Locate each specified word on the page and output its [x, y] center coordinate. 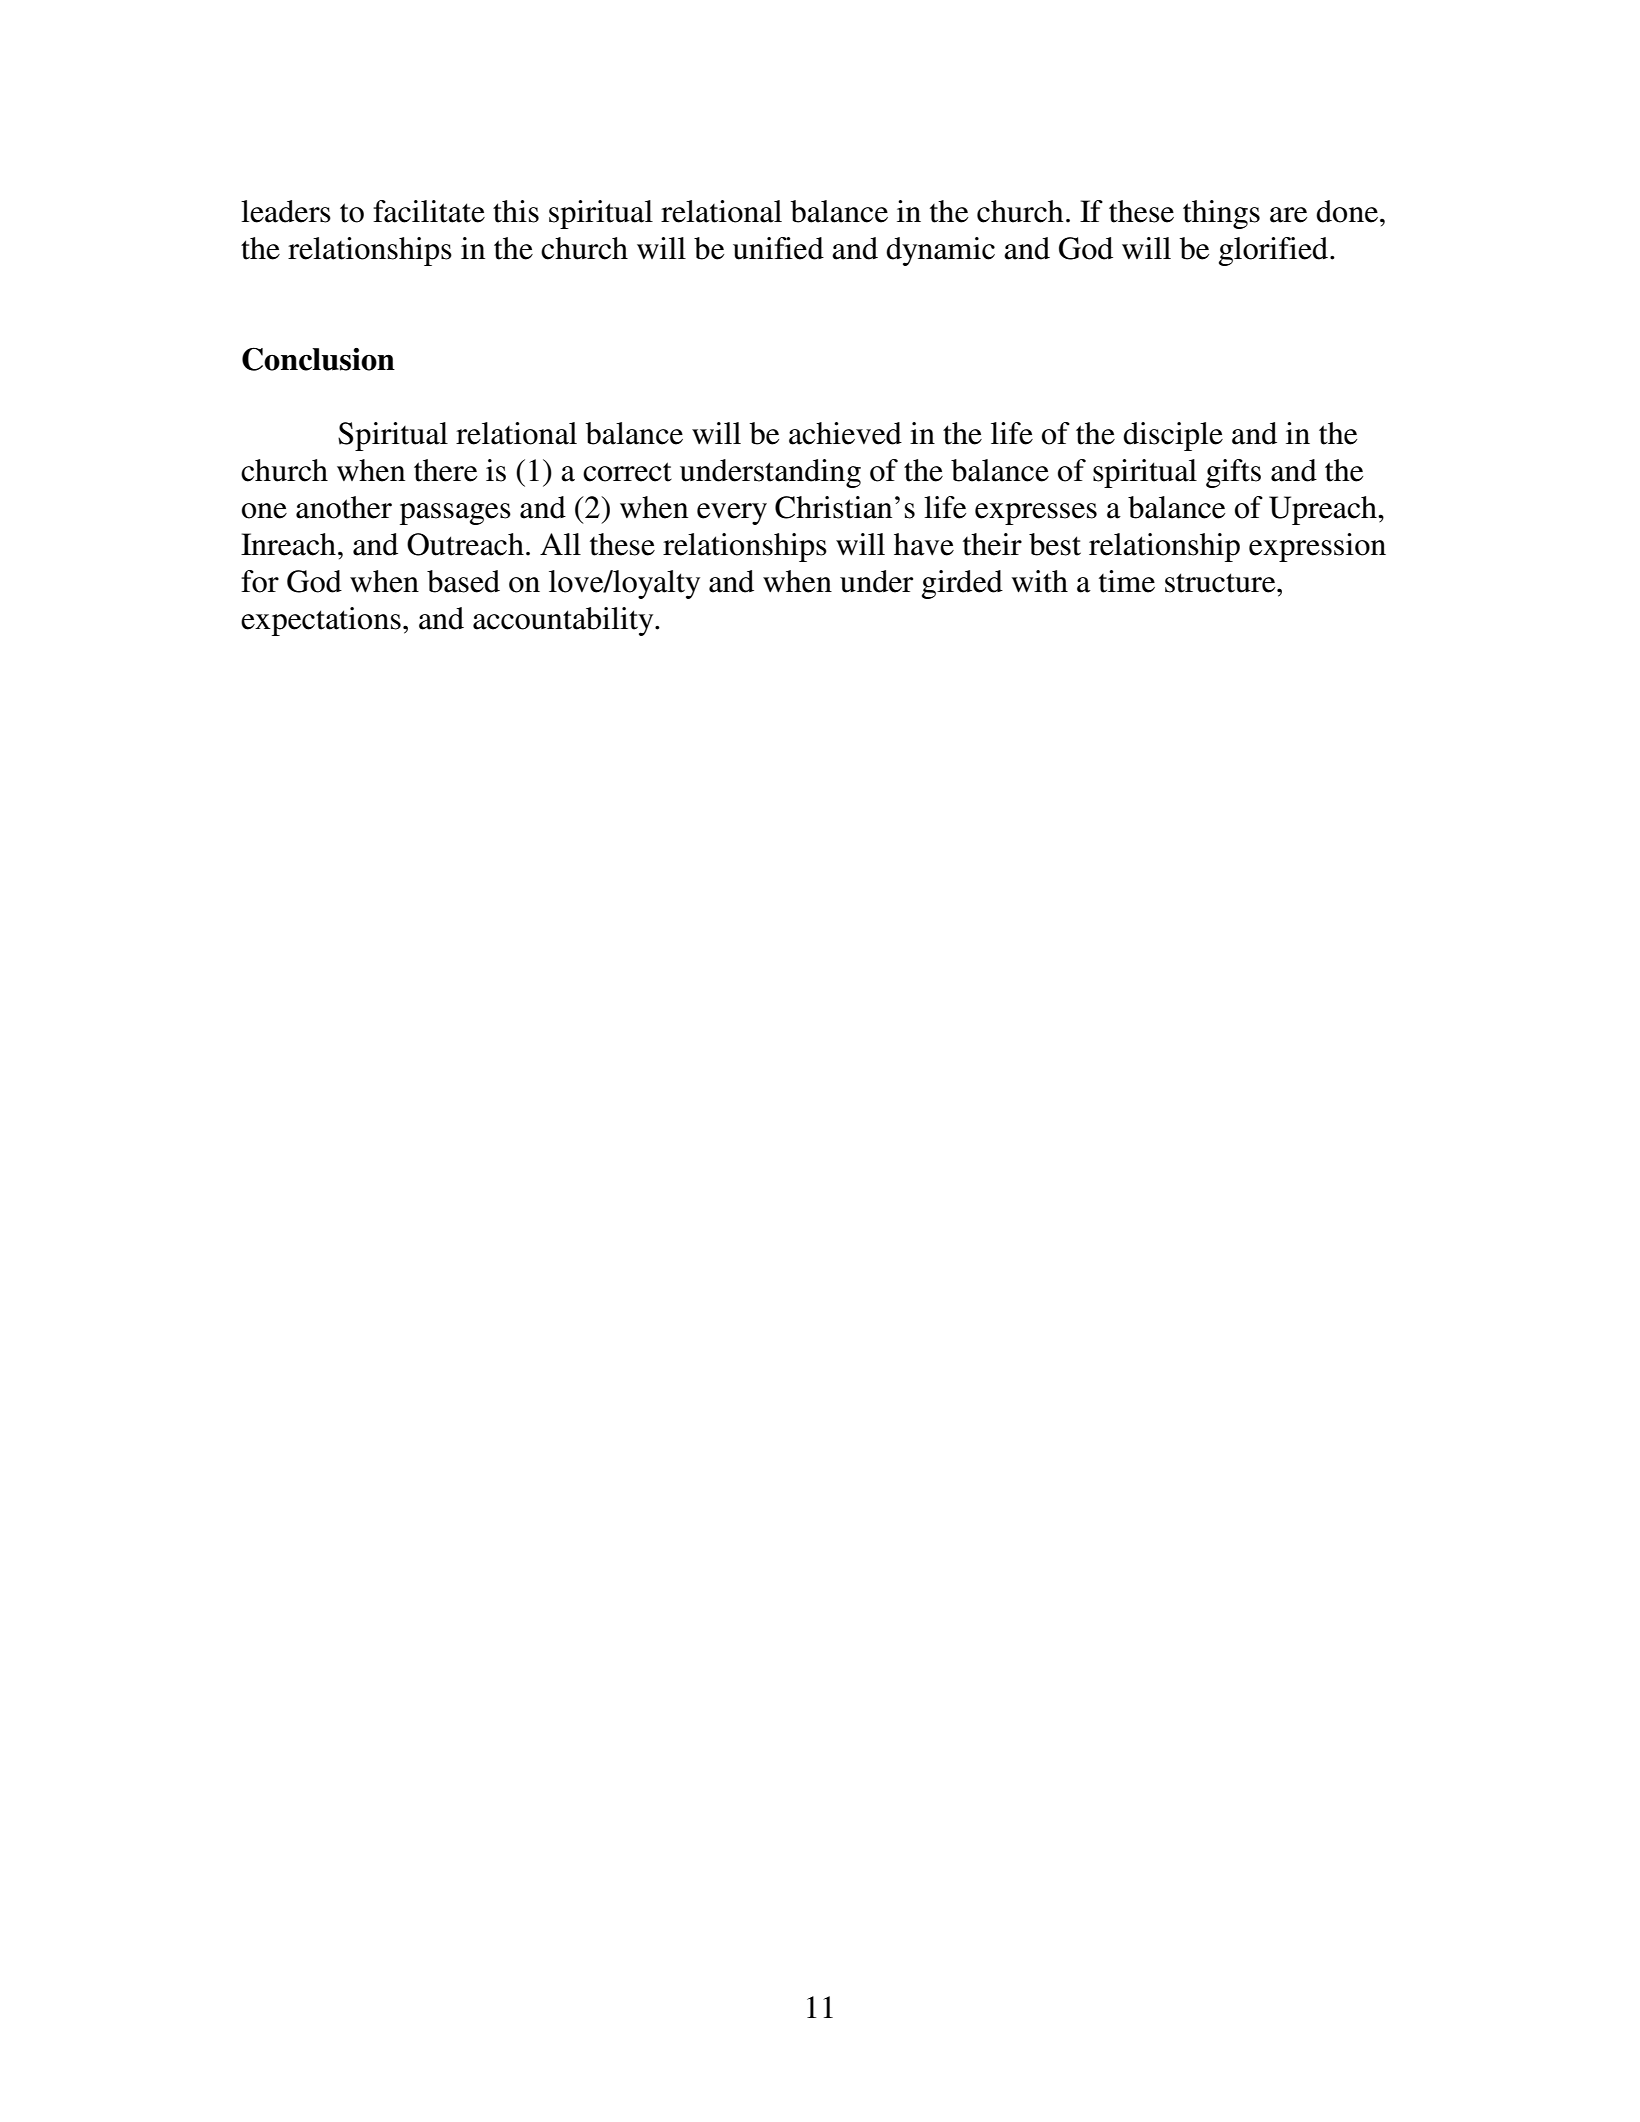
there [445, 470]
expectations [321, 621]
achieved [845, 433]
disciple [1173, 436]
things [1221, 214]
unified [778, 248]
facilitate [429, 211]
